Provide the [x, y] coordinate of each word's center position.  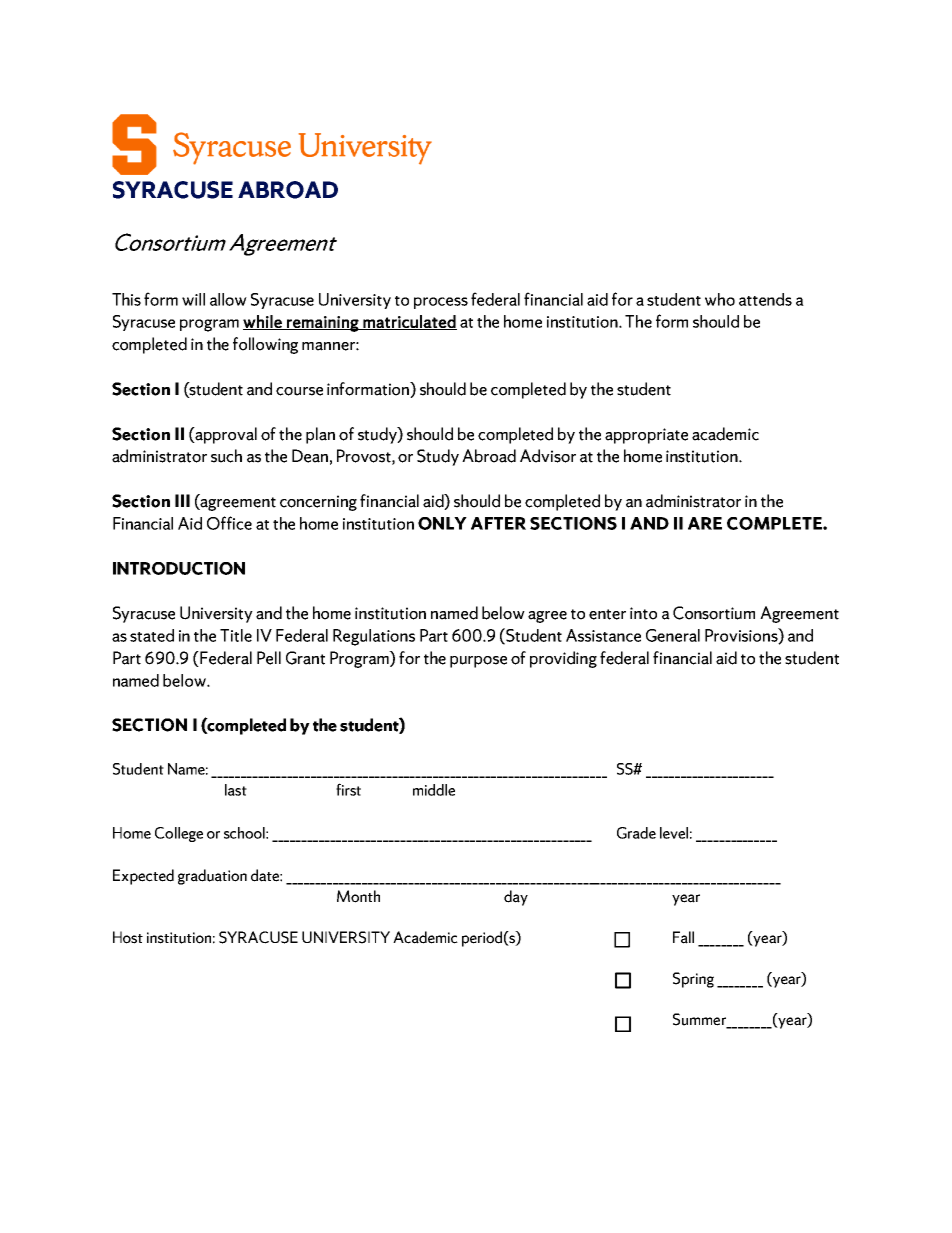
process [441, 303]
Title [236, 635]
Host [128, 937]
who [720, 299]
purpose [478, 662]
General [673, 635]
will [193, 299]
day [516, 898]
